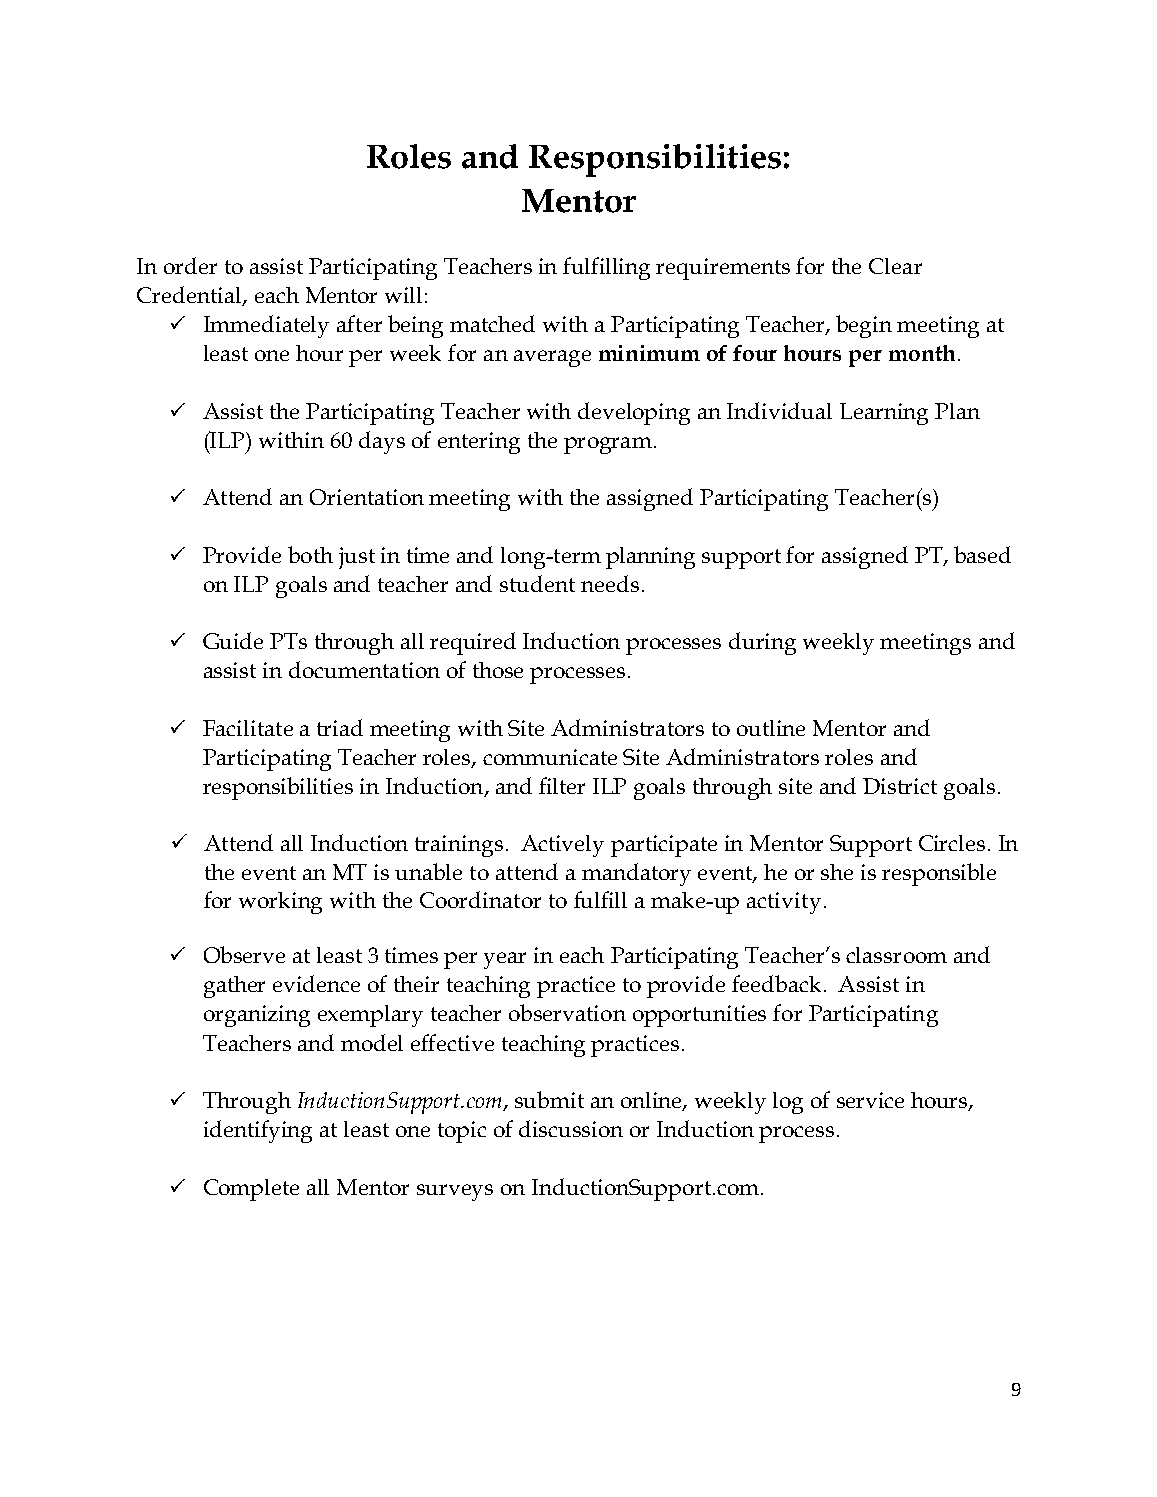 This screenshot has width=1157, height=1497. Describe the element at coordinates (900, 786) in the screenshot. I see `District` at that location.
